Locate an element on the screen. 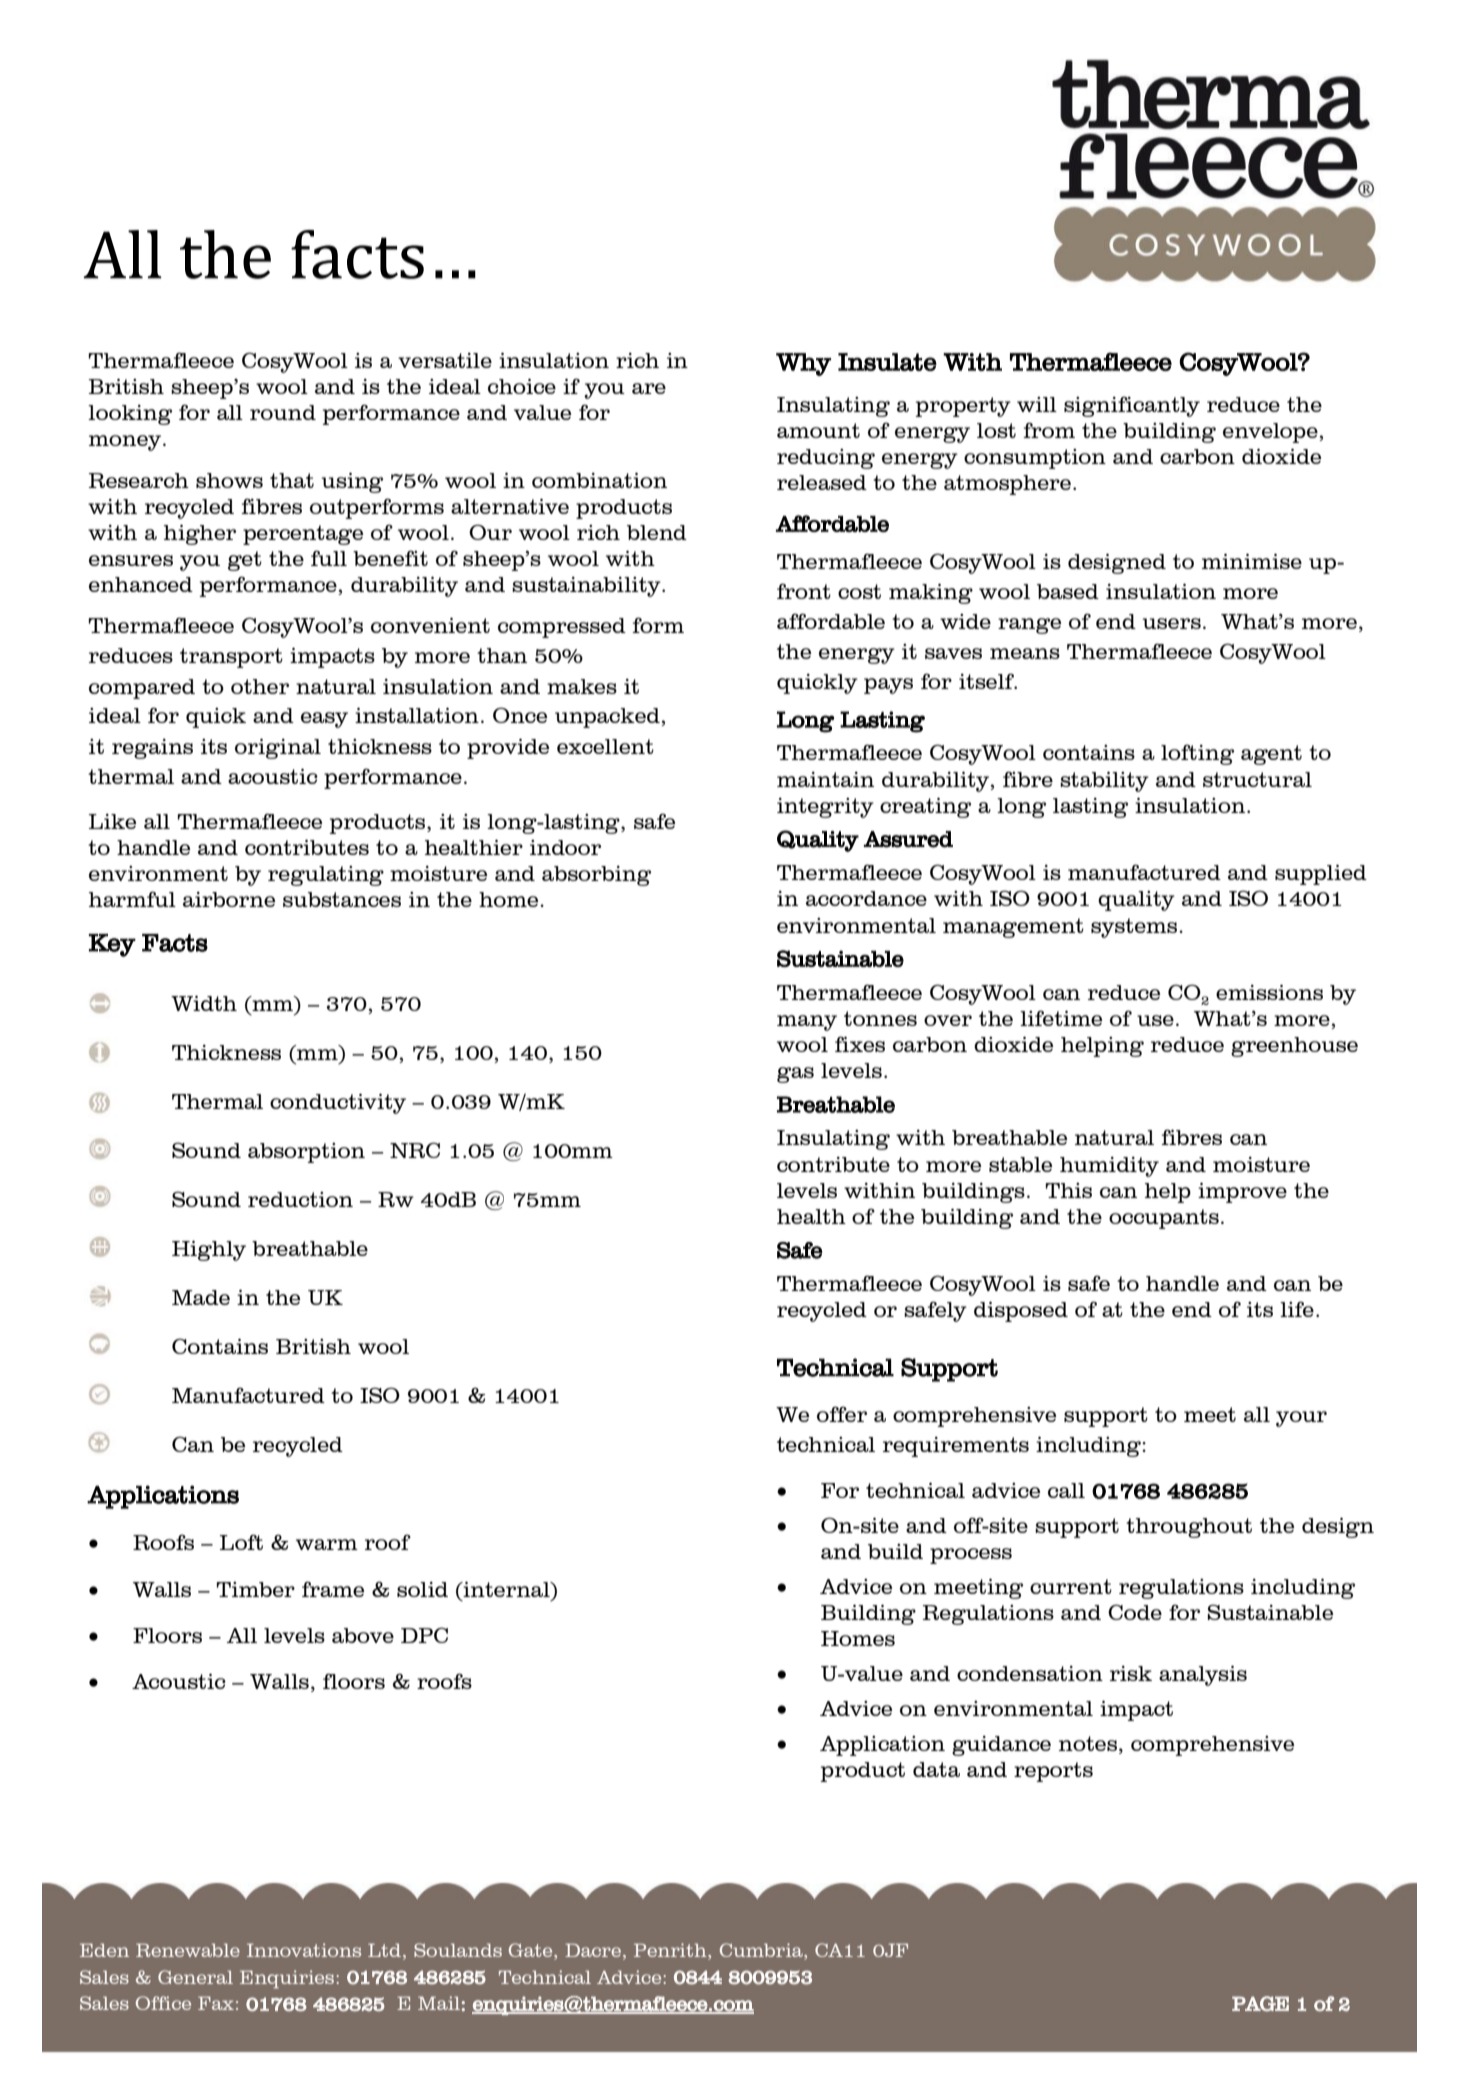 The height and width of the screenshot is (2074, 1466). amount is located at coordinates (818, 430).
